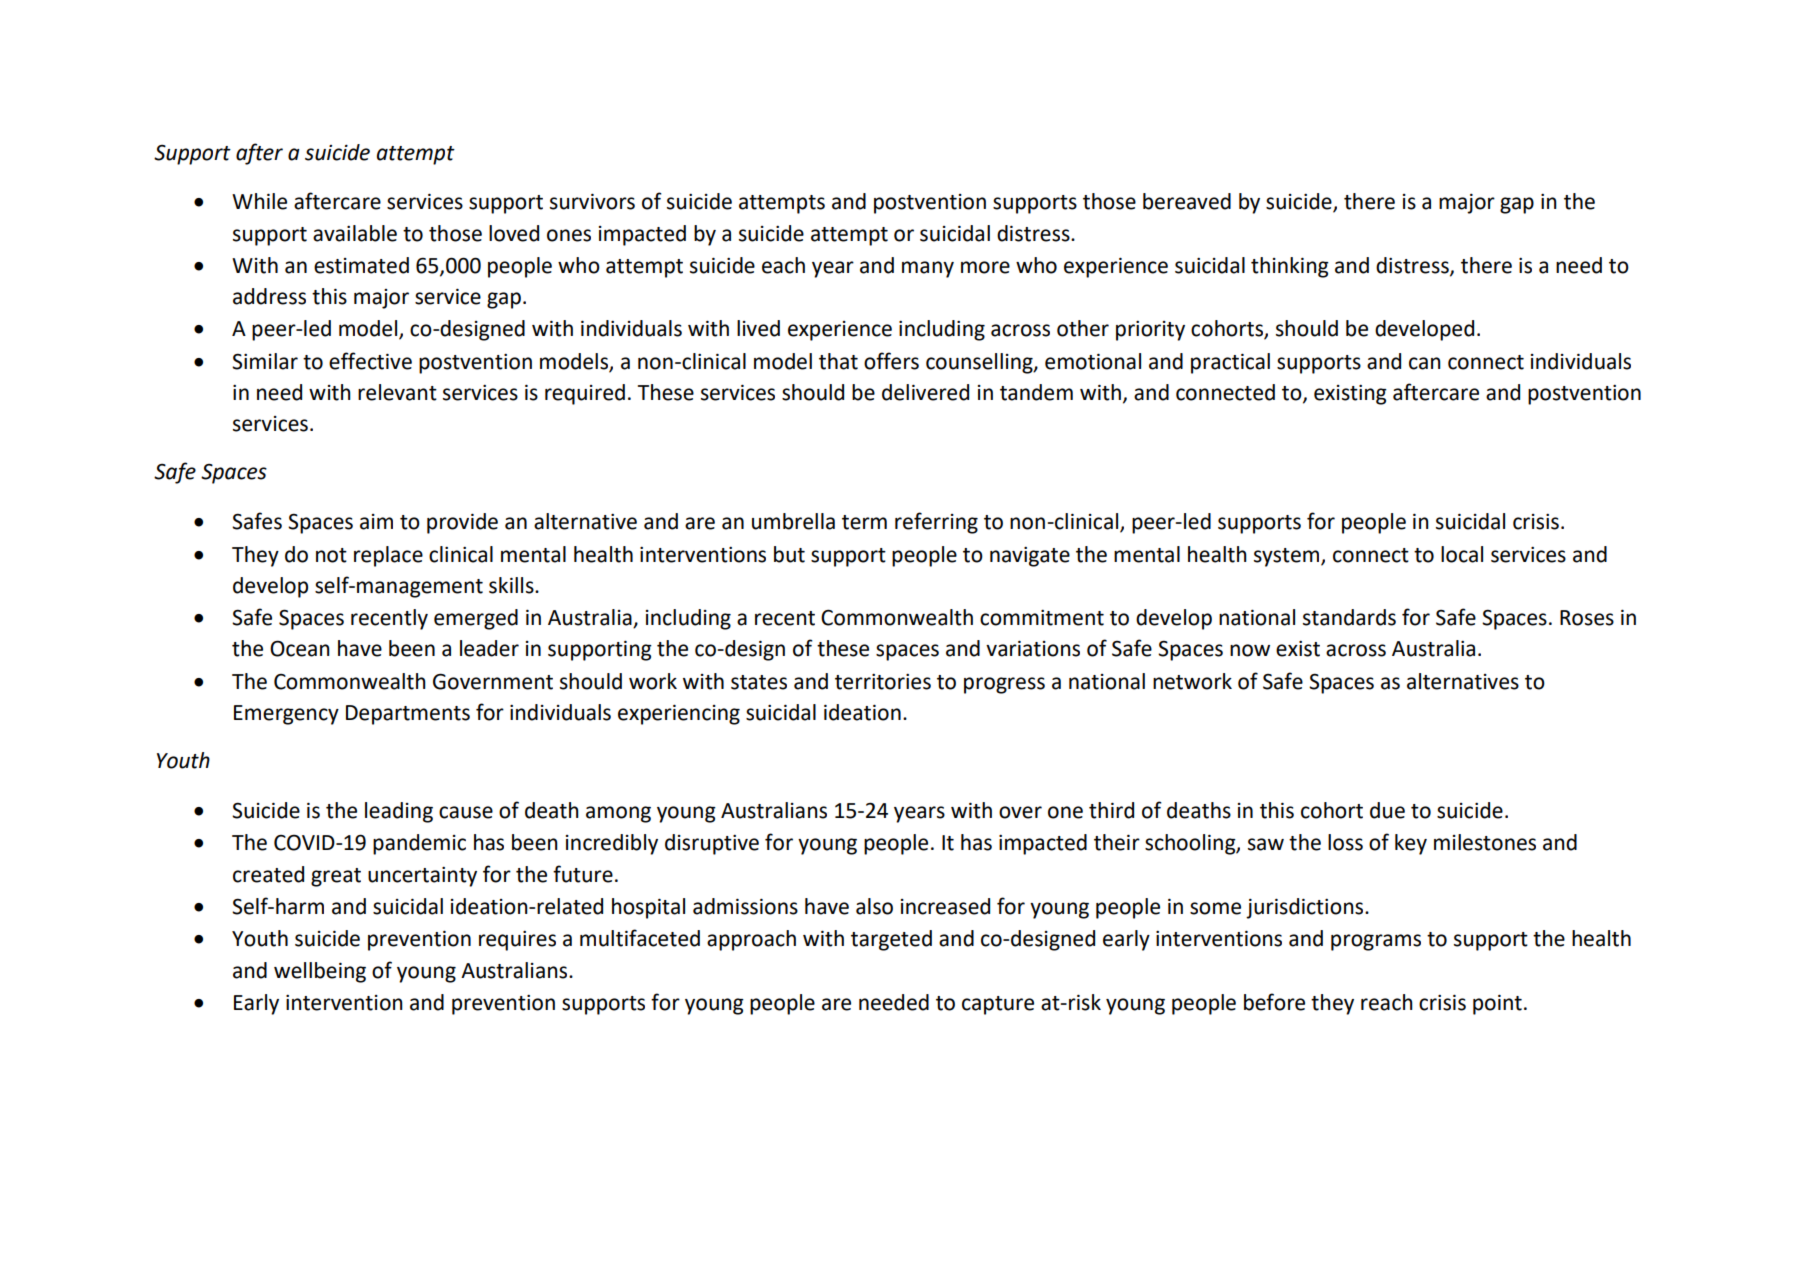  Describe the element at coordinates (476, 619) in the screenshot. I see `emerged` at that location.
